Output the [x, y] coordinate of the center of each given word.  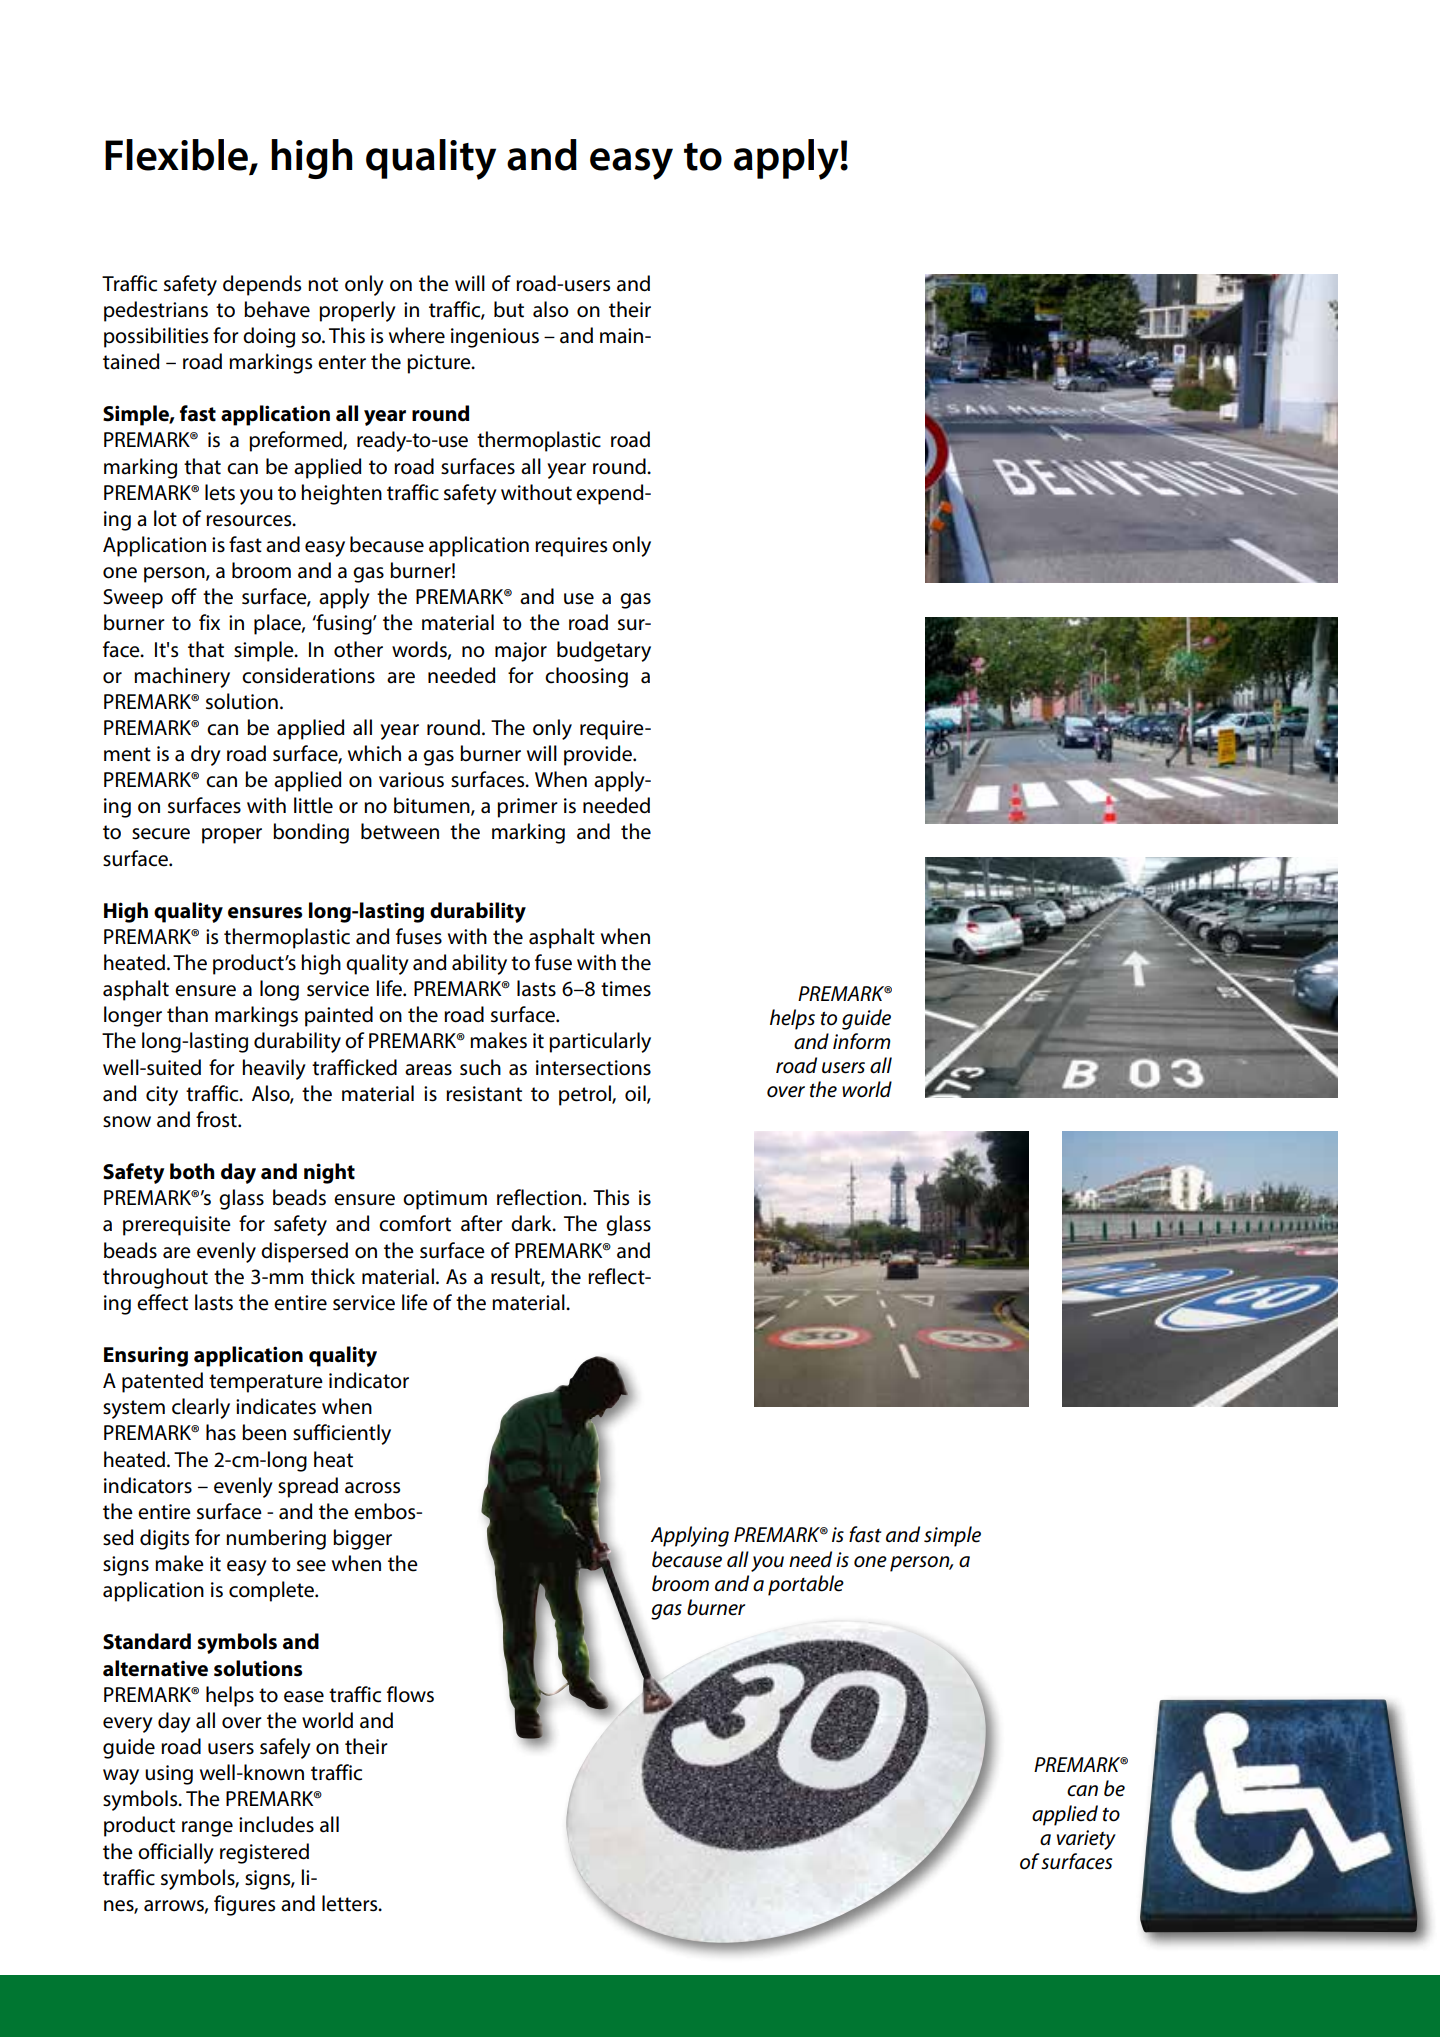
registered [264, 1853]
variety [1086, 1840]
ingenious [495, 338]
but [509, 309]
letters [351, 1903]
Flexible [177, 156]
